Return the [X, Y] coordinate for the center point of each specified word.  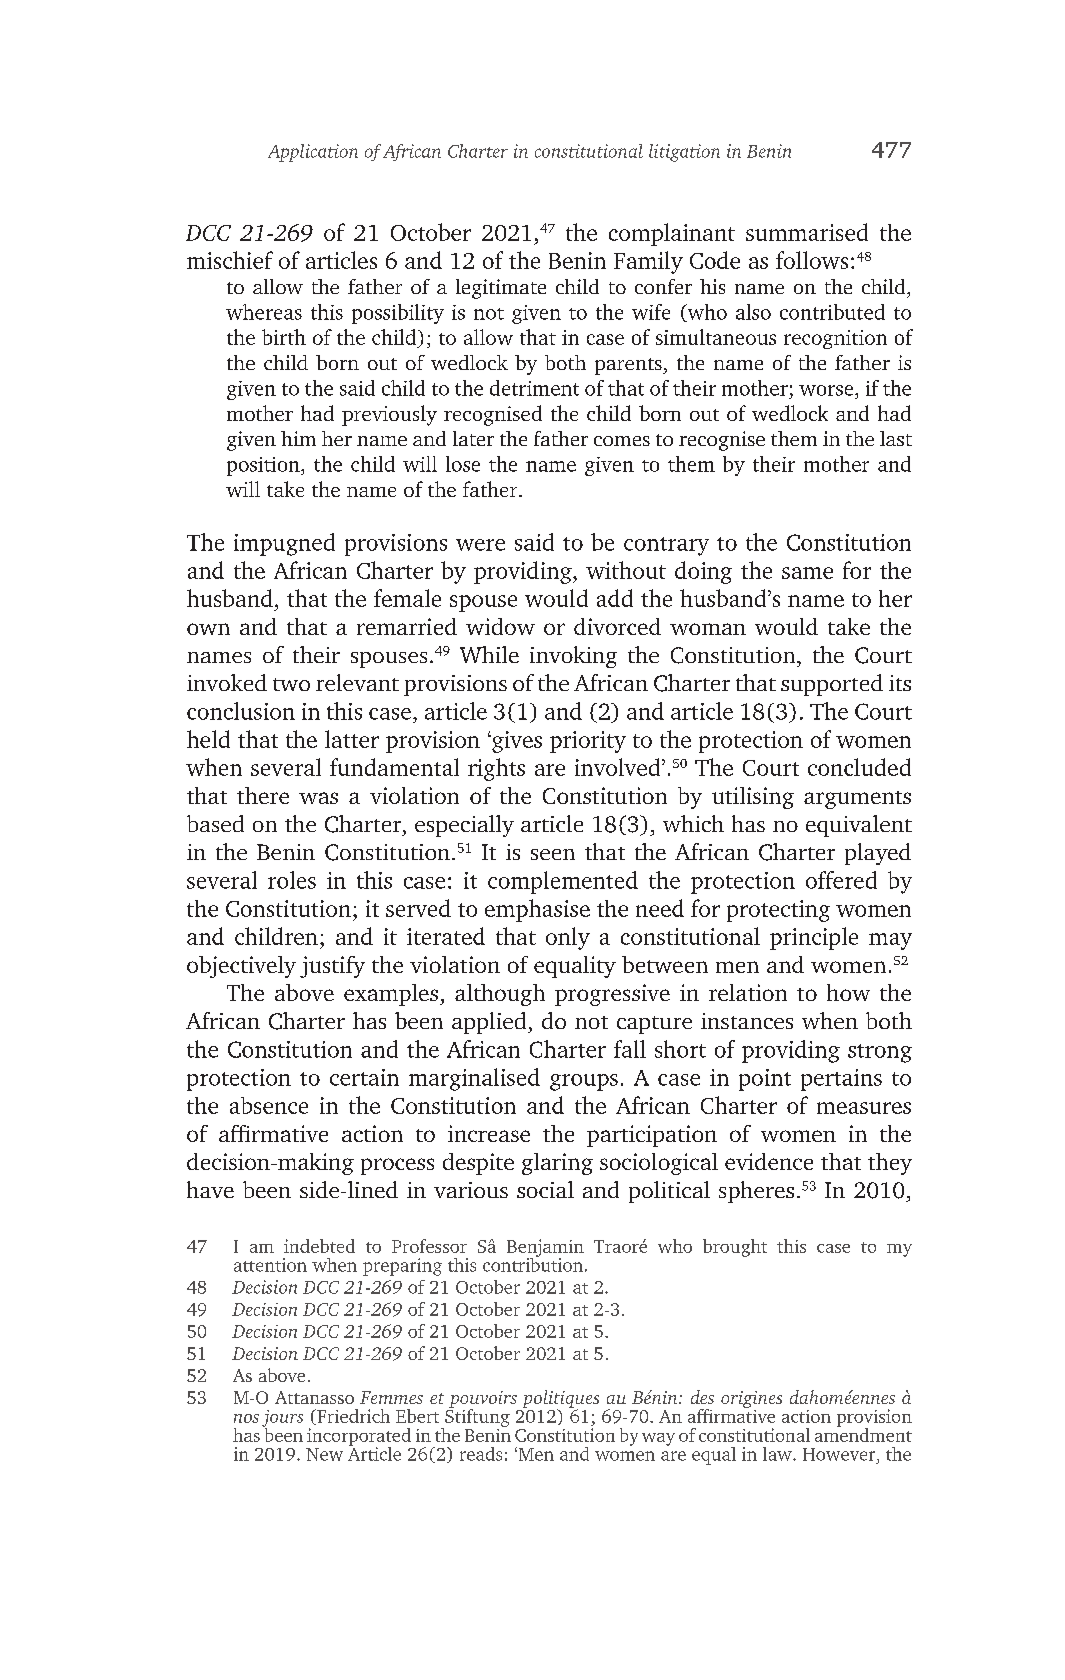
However [840, 1454]
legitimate [501, 289]
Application [313, 153]
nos [246, 1418]
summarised [807, 232]
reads [481, 1454]
